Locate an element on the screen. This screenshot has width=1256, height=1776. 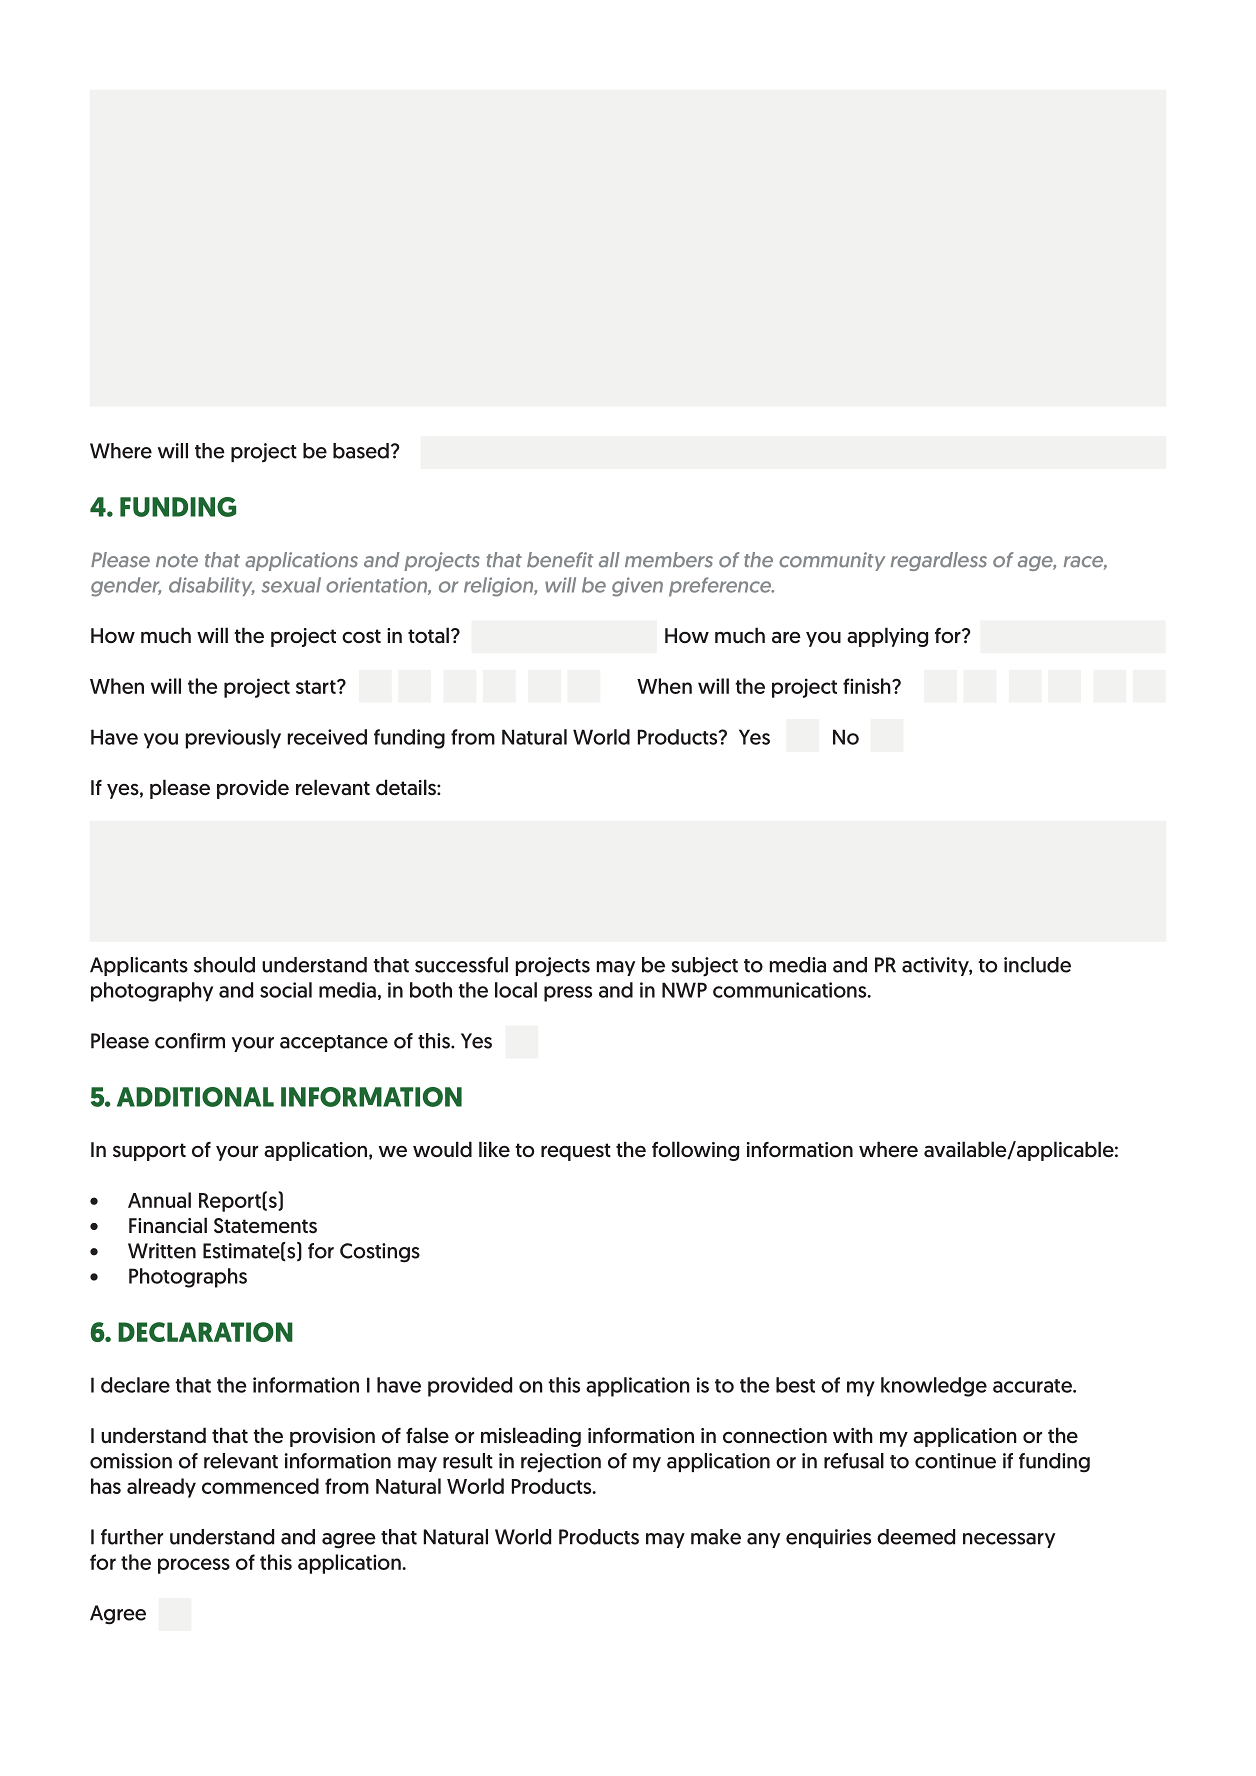
confirm is located at coordinates (190, 1041).
